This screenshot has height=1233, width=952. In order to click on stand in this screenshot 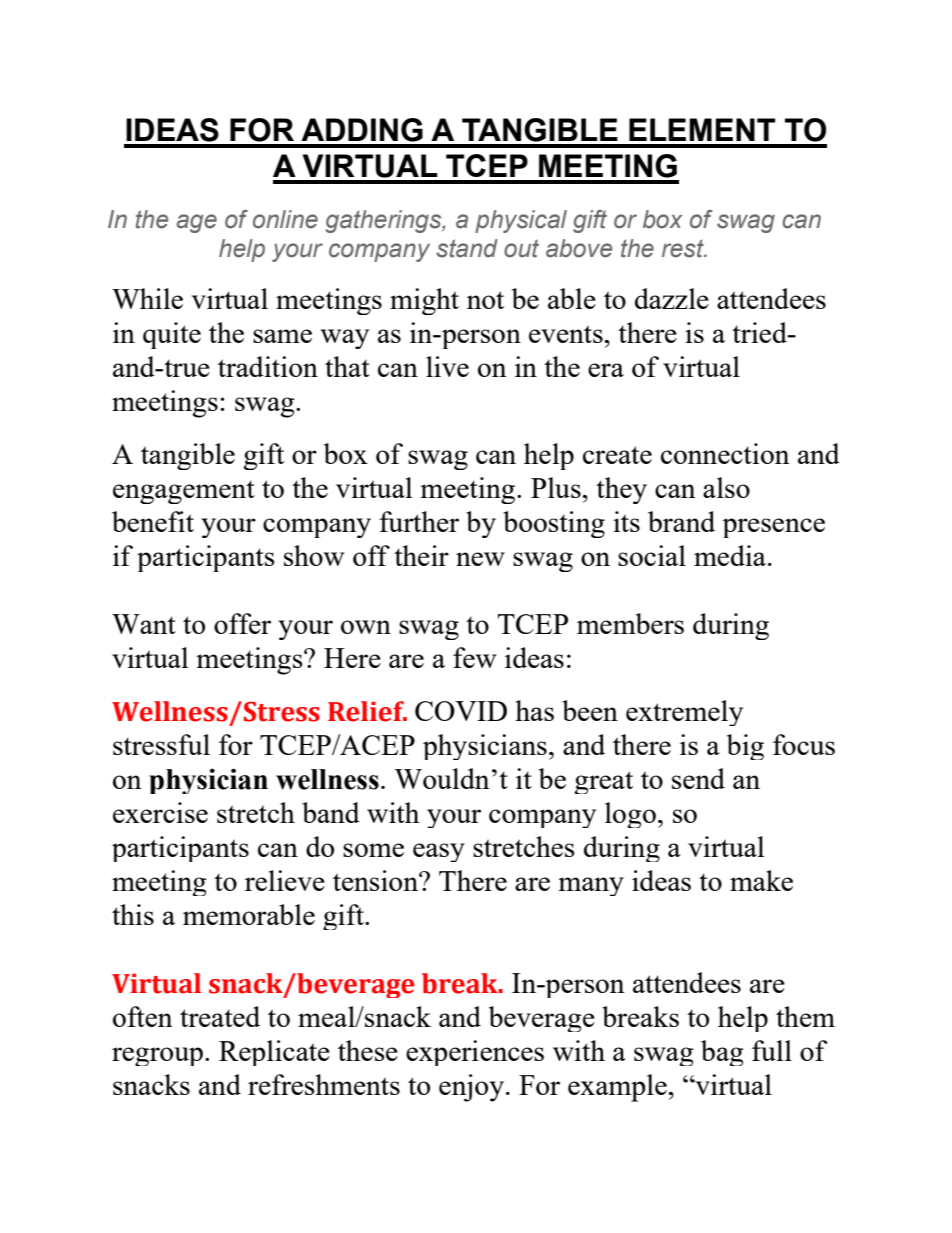, I will do `click(467, 248)`.
